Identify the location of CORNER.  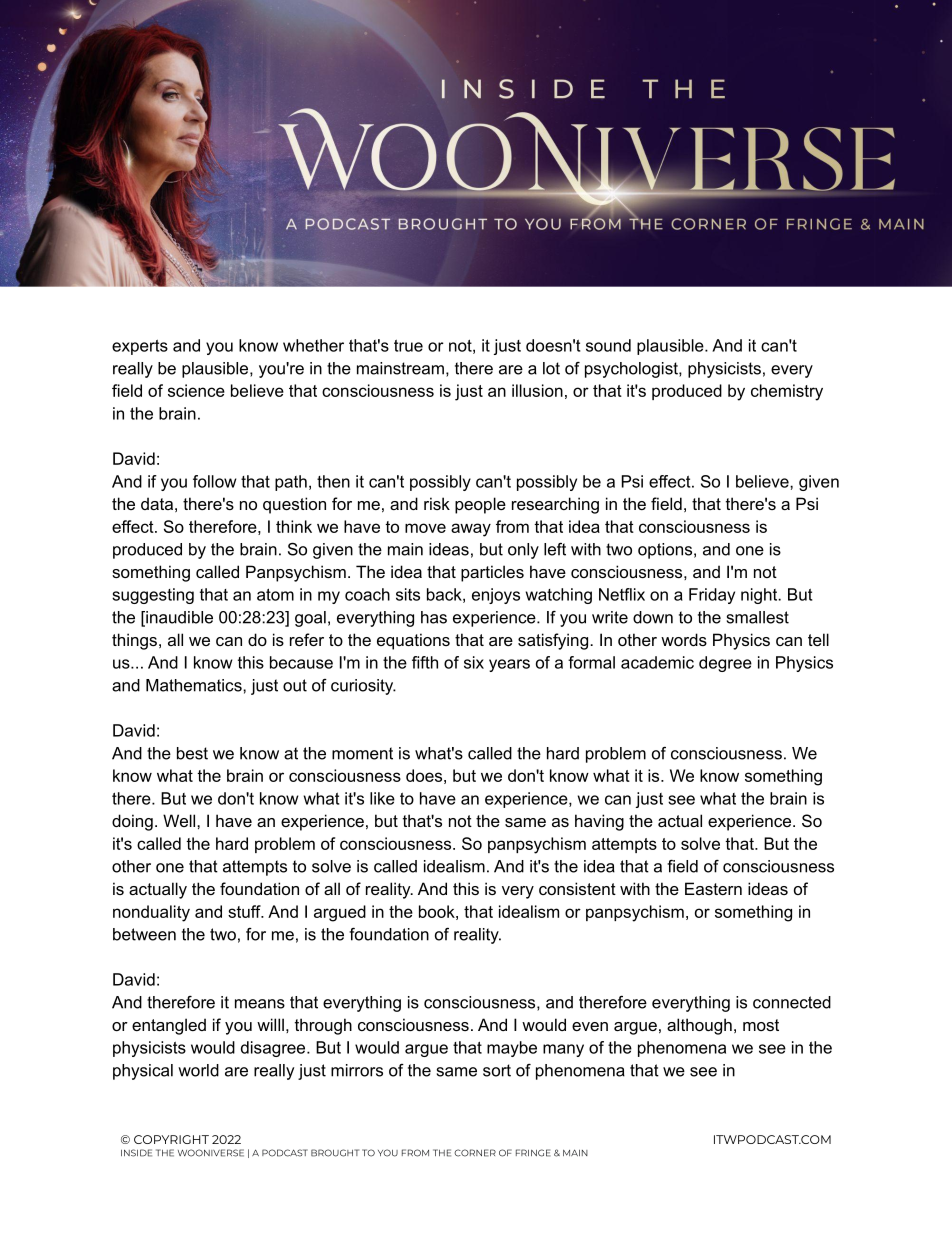
(475, 1153).
